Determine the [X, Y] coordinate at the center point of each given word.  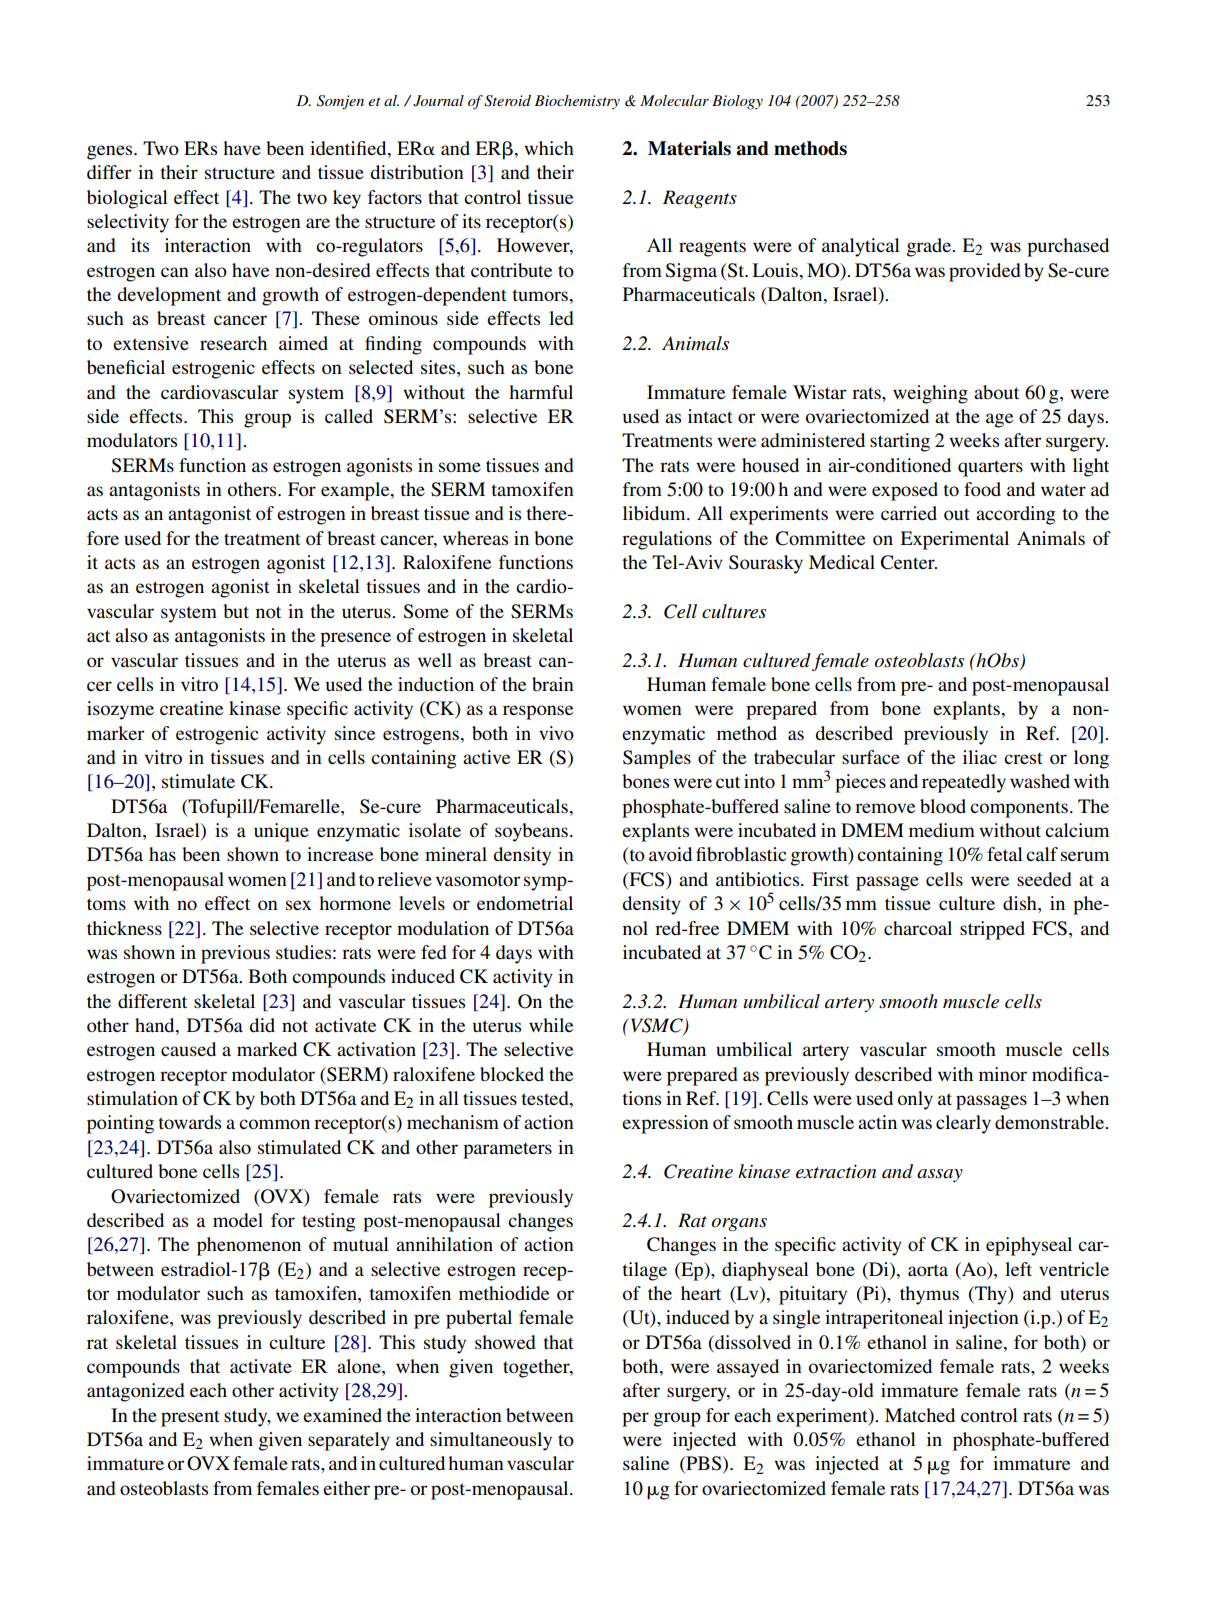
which [549, 148]
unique [281, 832]
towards [190, 1122]
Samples [657, 759]
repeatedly [964, 783]
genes [111, 152]
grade [930, 247]
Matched [920, 1415]
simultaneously [491, 1441]
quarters [990, 468]
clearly [963, 1124]
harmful [541, 392]
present [190, 1418]
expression [665, 1124]
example [356, 491]
